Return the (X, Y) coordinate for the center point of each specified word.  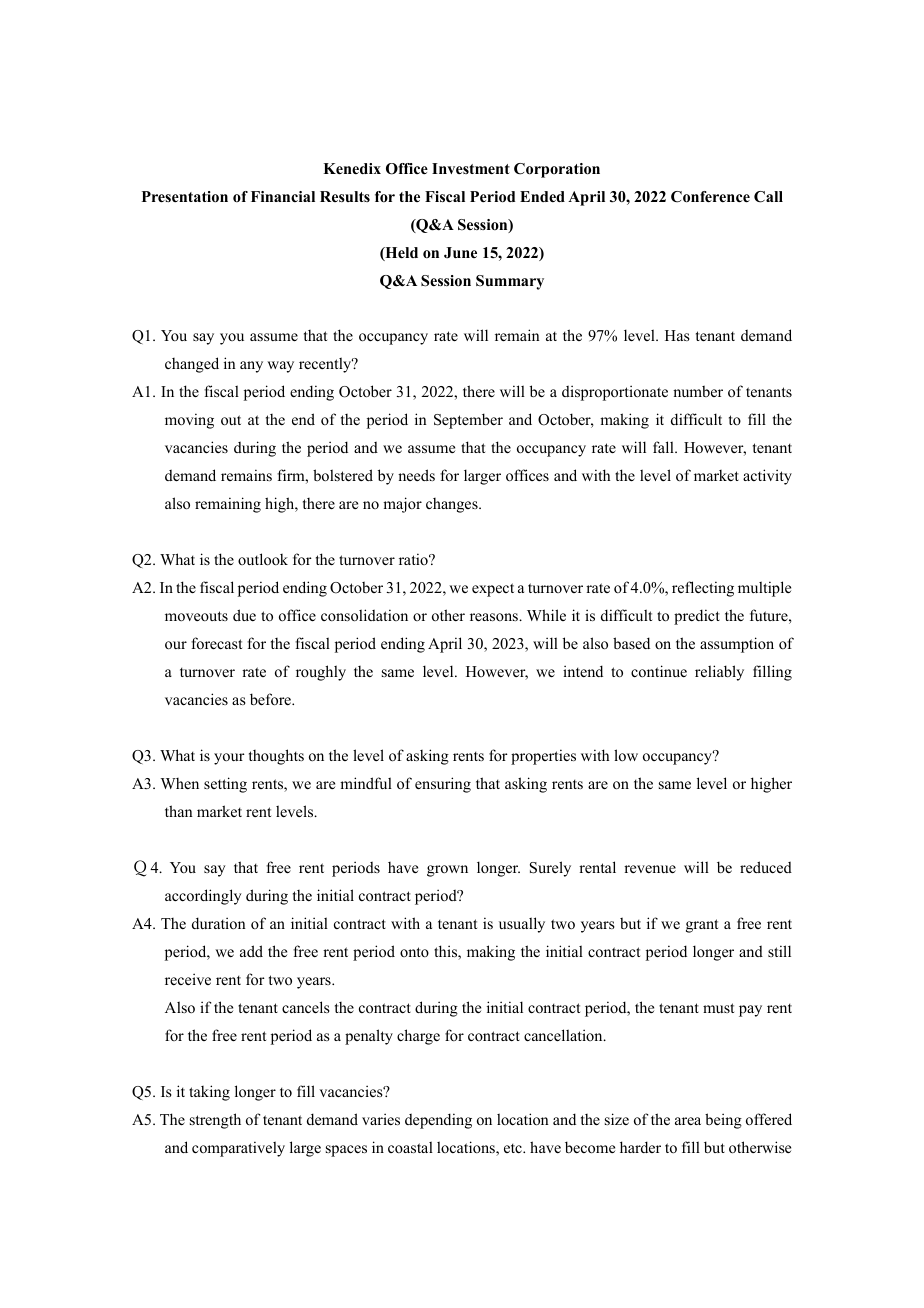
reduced (766, 867)
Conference (710, 197)
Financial (283, 196)
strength (215, 1121)
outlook (263, 559)
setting (225, 785)
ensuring (443, 785)
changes (453, 505)
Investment (471, 168)
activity (767, 477)
